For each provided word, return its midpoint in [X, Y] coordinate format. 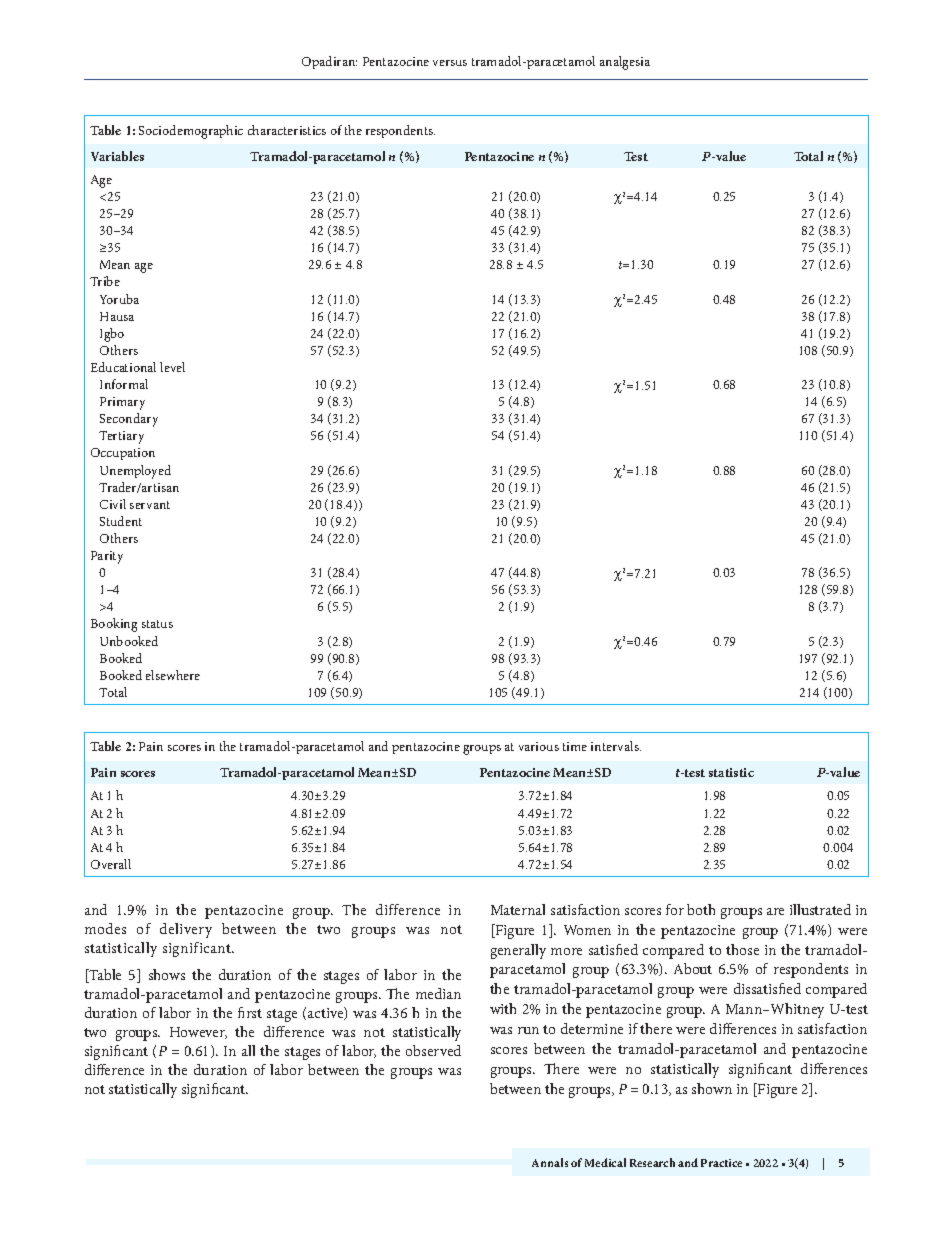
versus [450, 63]
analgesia [625, 63]
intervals [616, 746]
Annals [550, 1162]
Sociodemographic [191, 132]
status [157, 624]
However [198, 1033]
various [539, 746]
